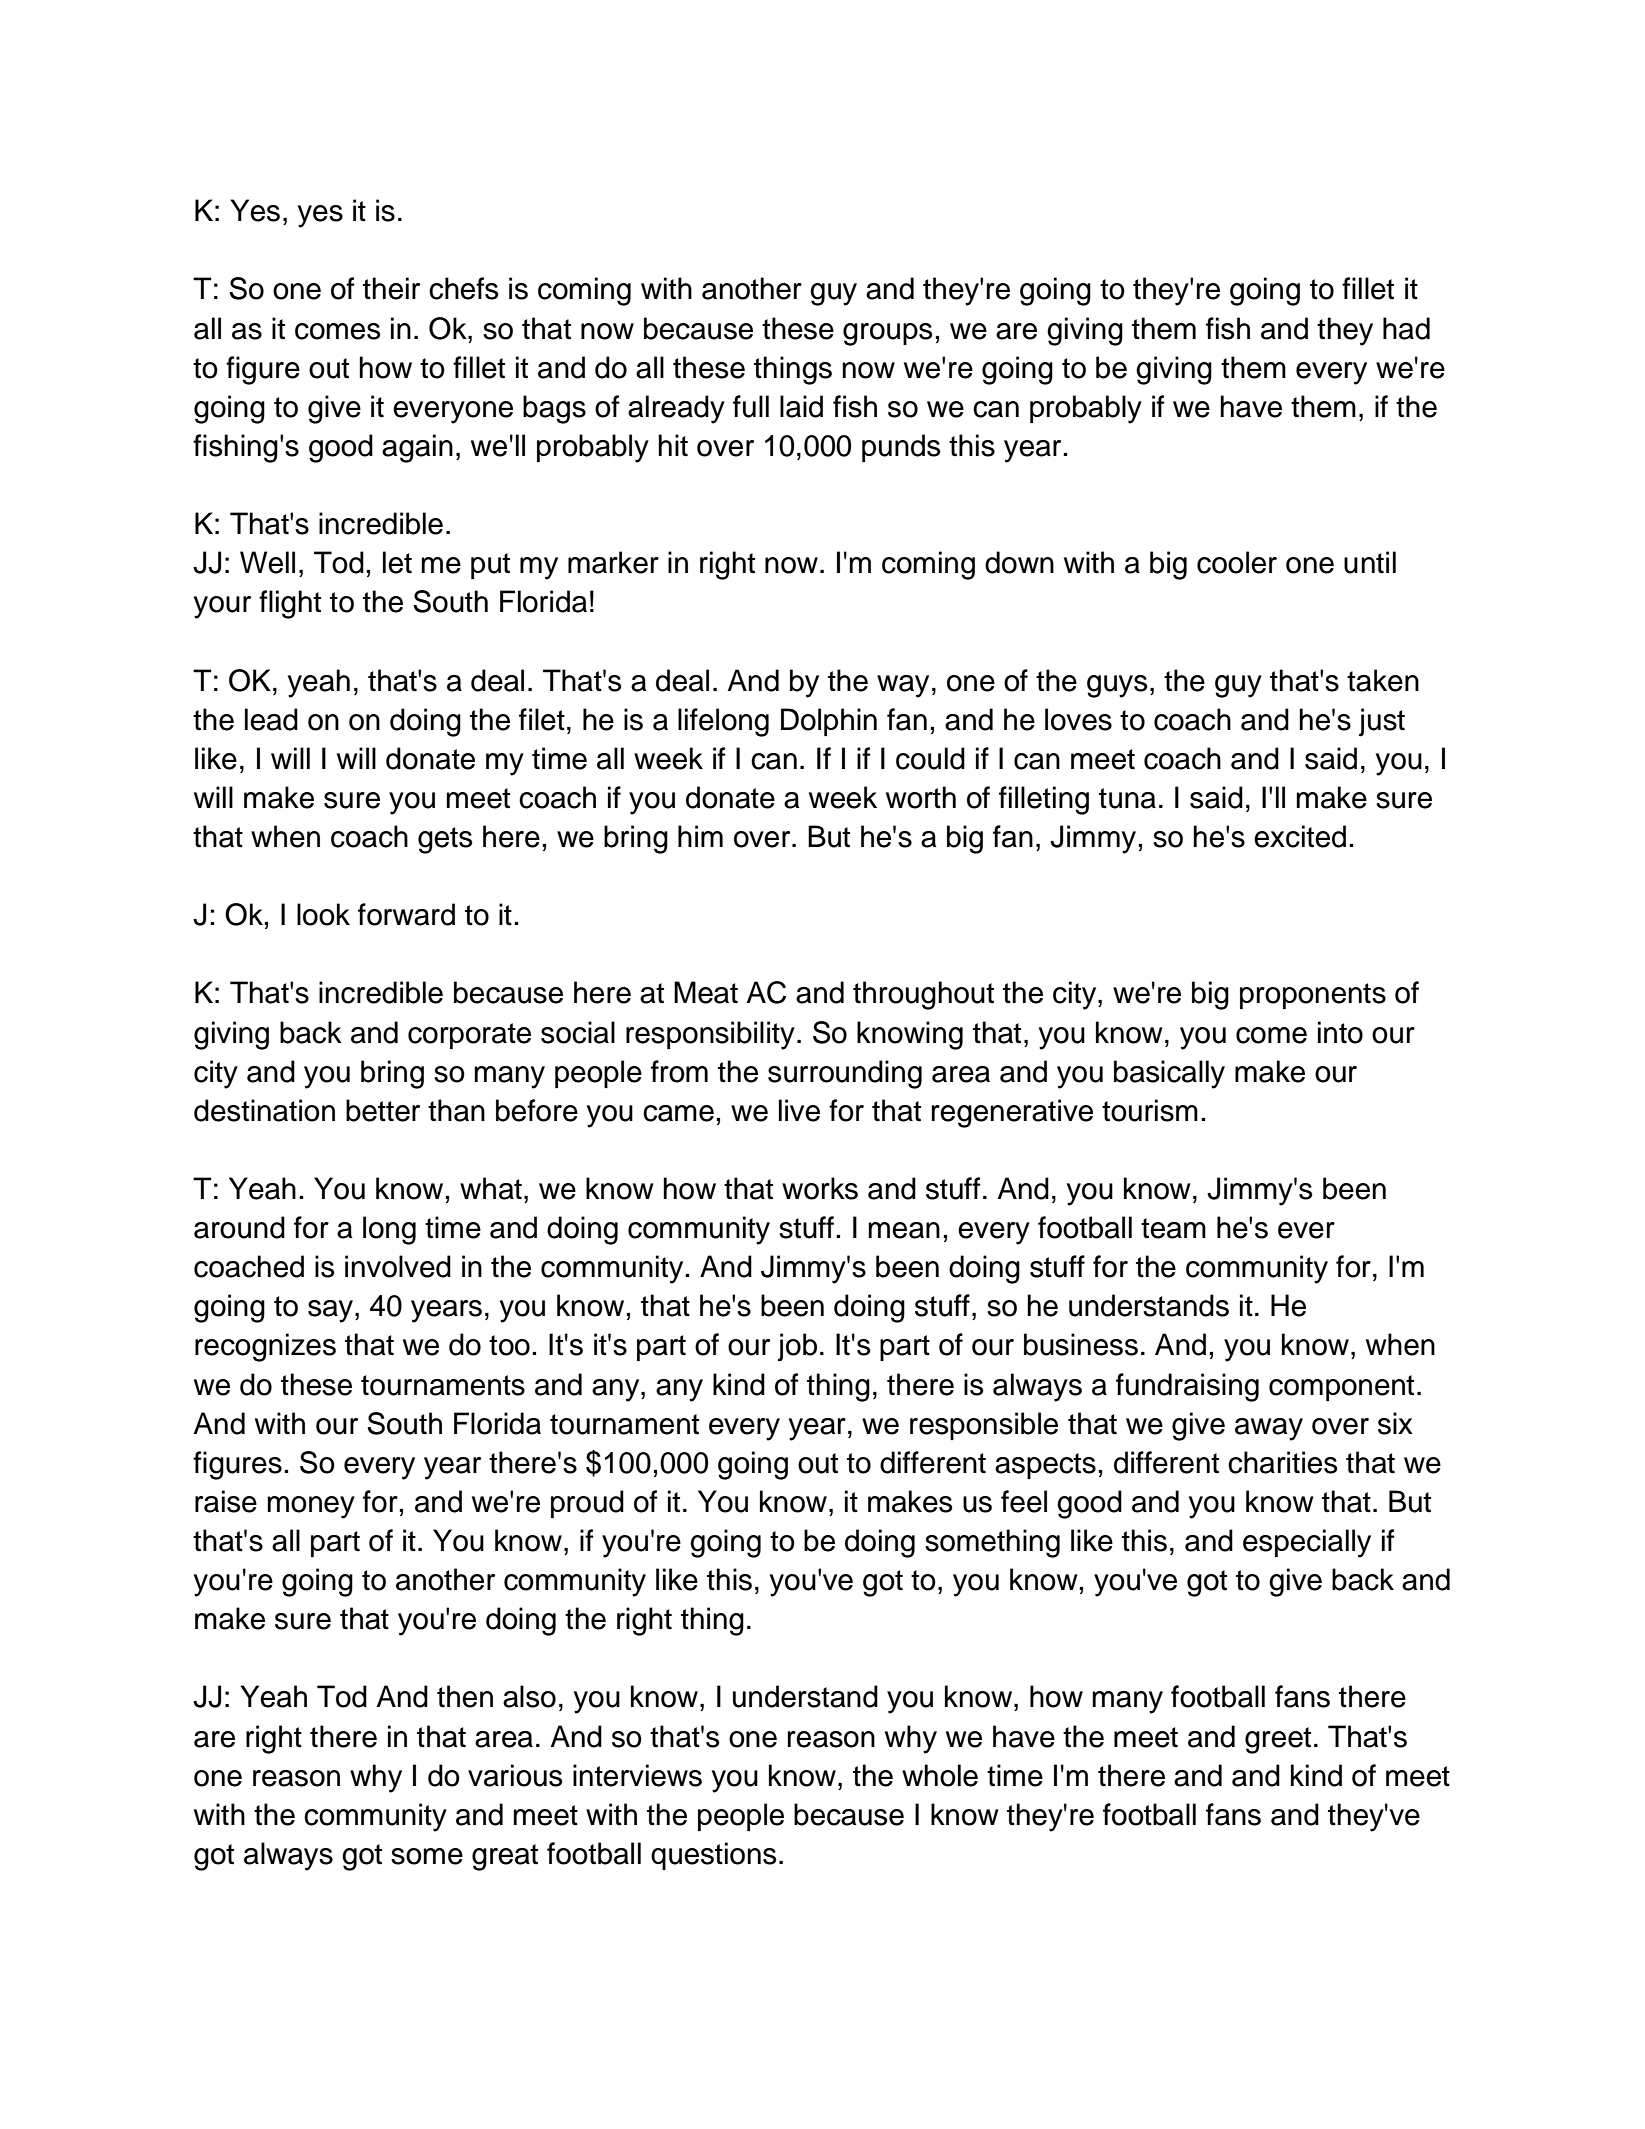 The height and width of the screenshot is (2129, 1645). I want to click on their, so click(391, 288).
